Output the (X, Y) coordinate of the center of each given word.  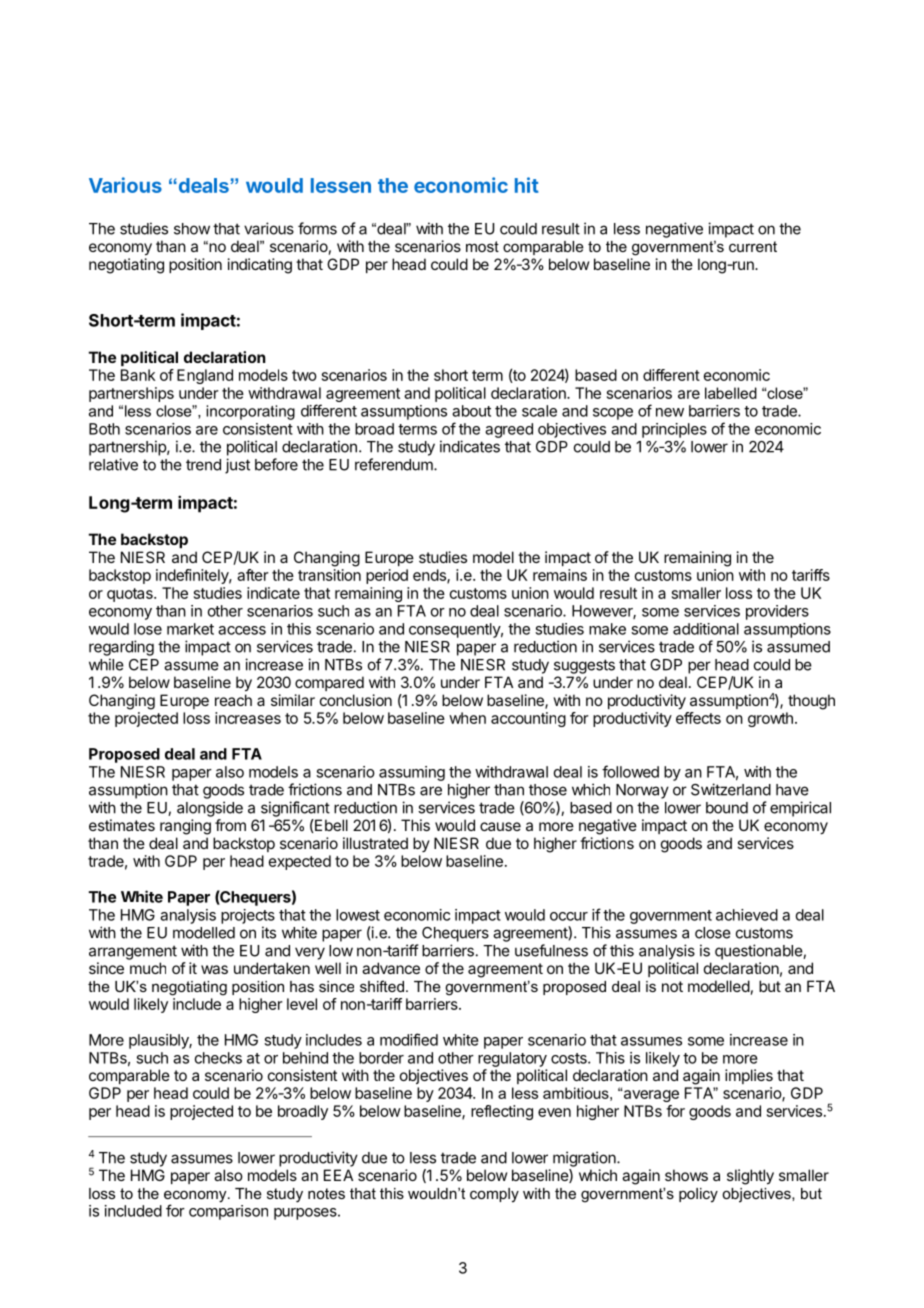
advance (391, 968)
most (482, 246)
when (467, 718)
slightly (750, 1177)
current (753, 246)
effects (698, 718)
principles (674, 430)
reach (233, 700)
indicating (260, 266)
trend (203, 465)
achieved (747, 915)
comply (494, 1195)
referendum (395, 464)
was (214, 969)
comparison (228, 1212)
